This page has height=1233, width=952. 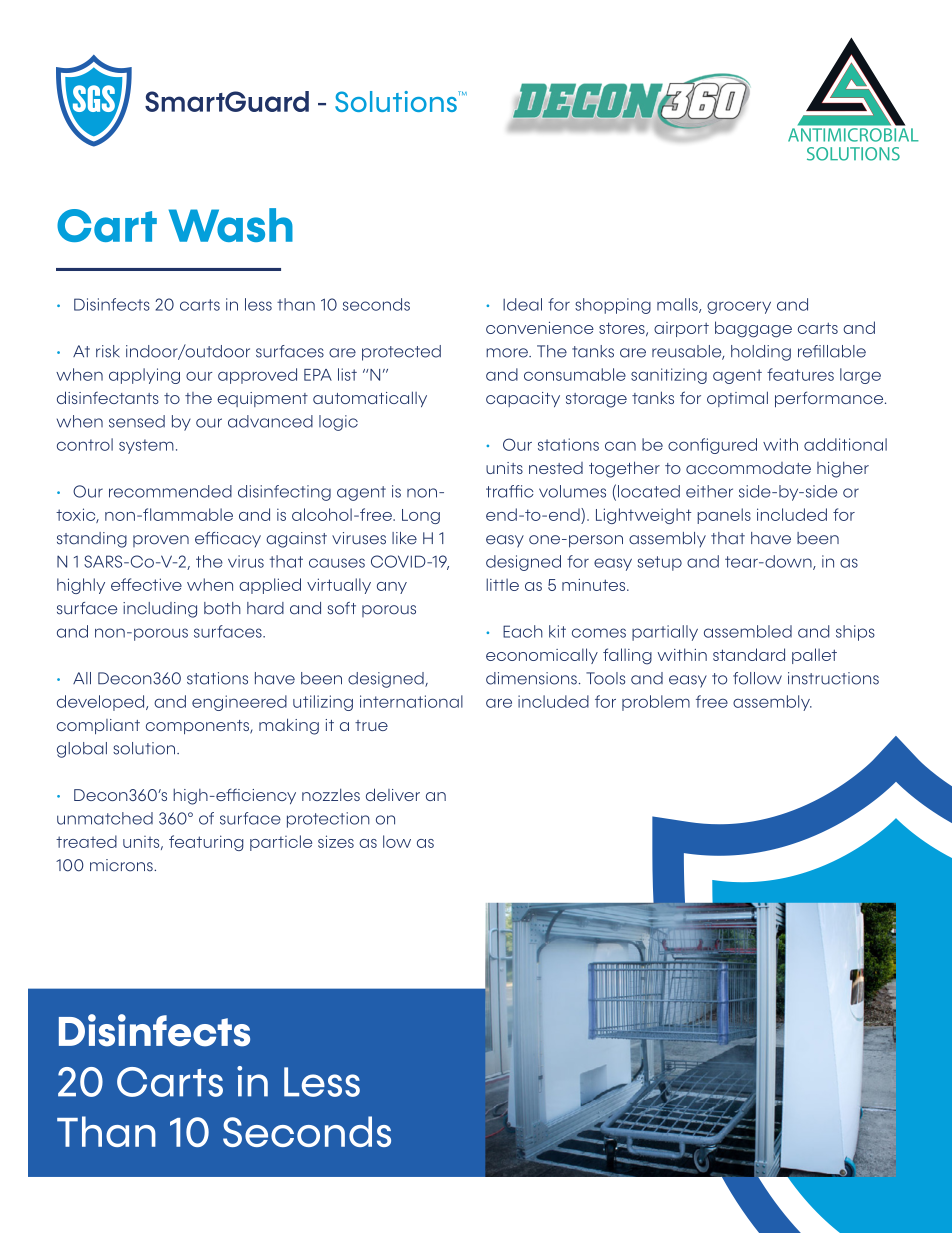 I want to click on including, so click(x=160, y=610).
